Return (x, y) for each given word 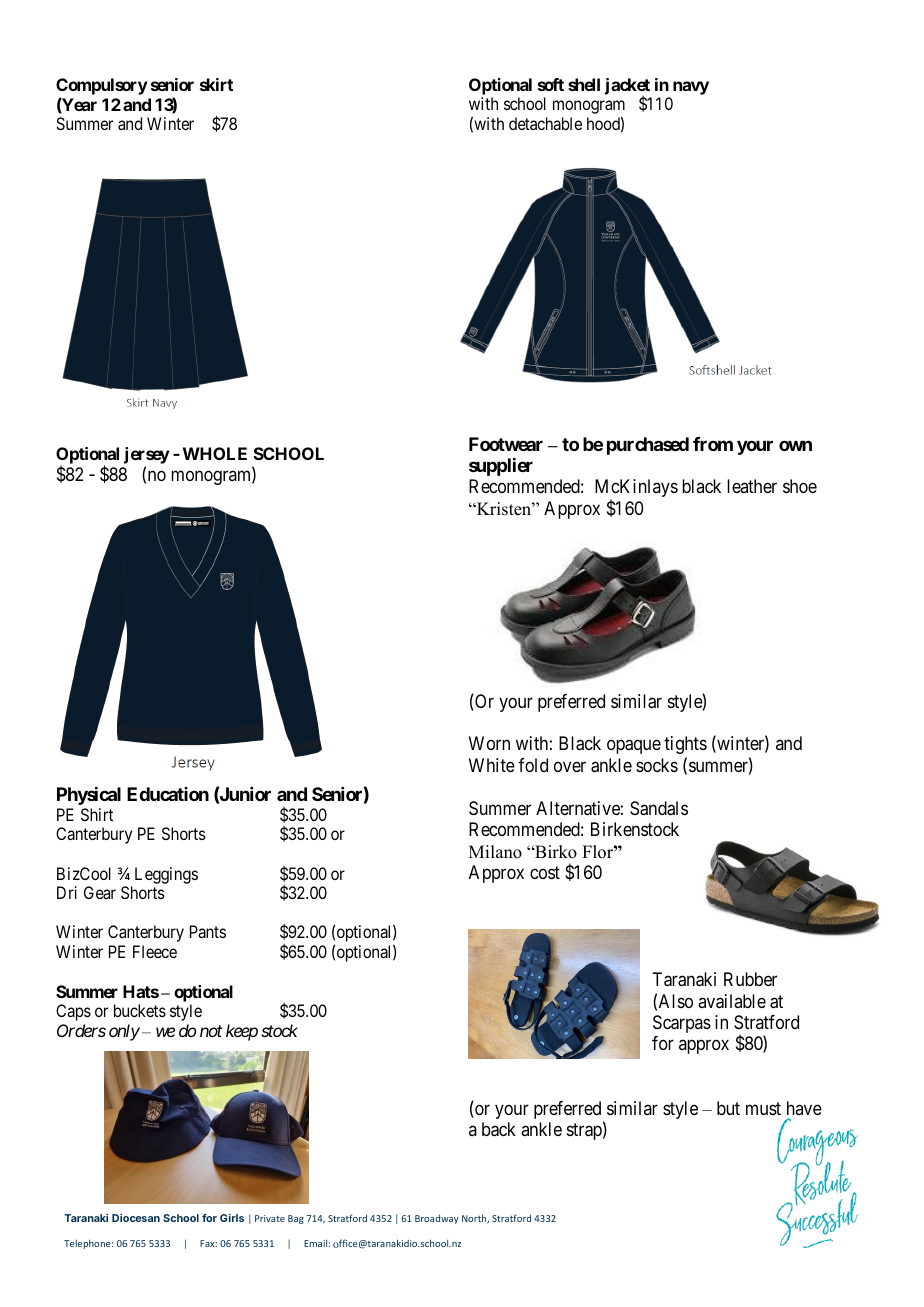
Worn (489, 743)
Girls (232, 1218)
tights (685, 745)
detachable (545, 123)
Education (168, 794)
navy (691, 88)
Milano (495, 852)
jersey (147, 457)
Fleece (155, 951)
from (713, 444)
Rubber (750, 979)
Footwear (506, 444)
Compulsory (102, 86)
